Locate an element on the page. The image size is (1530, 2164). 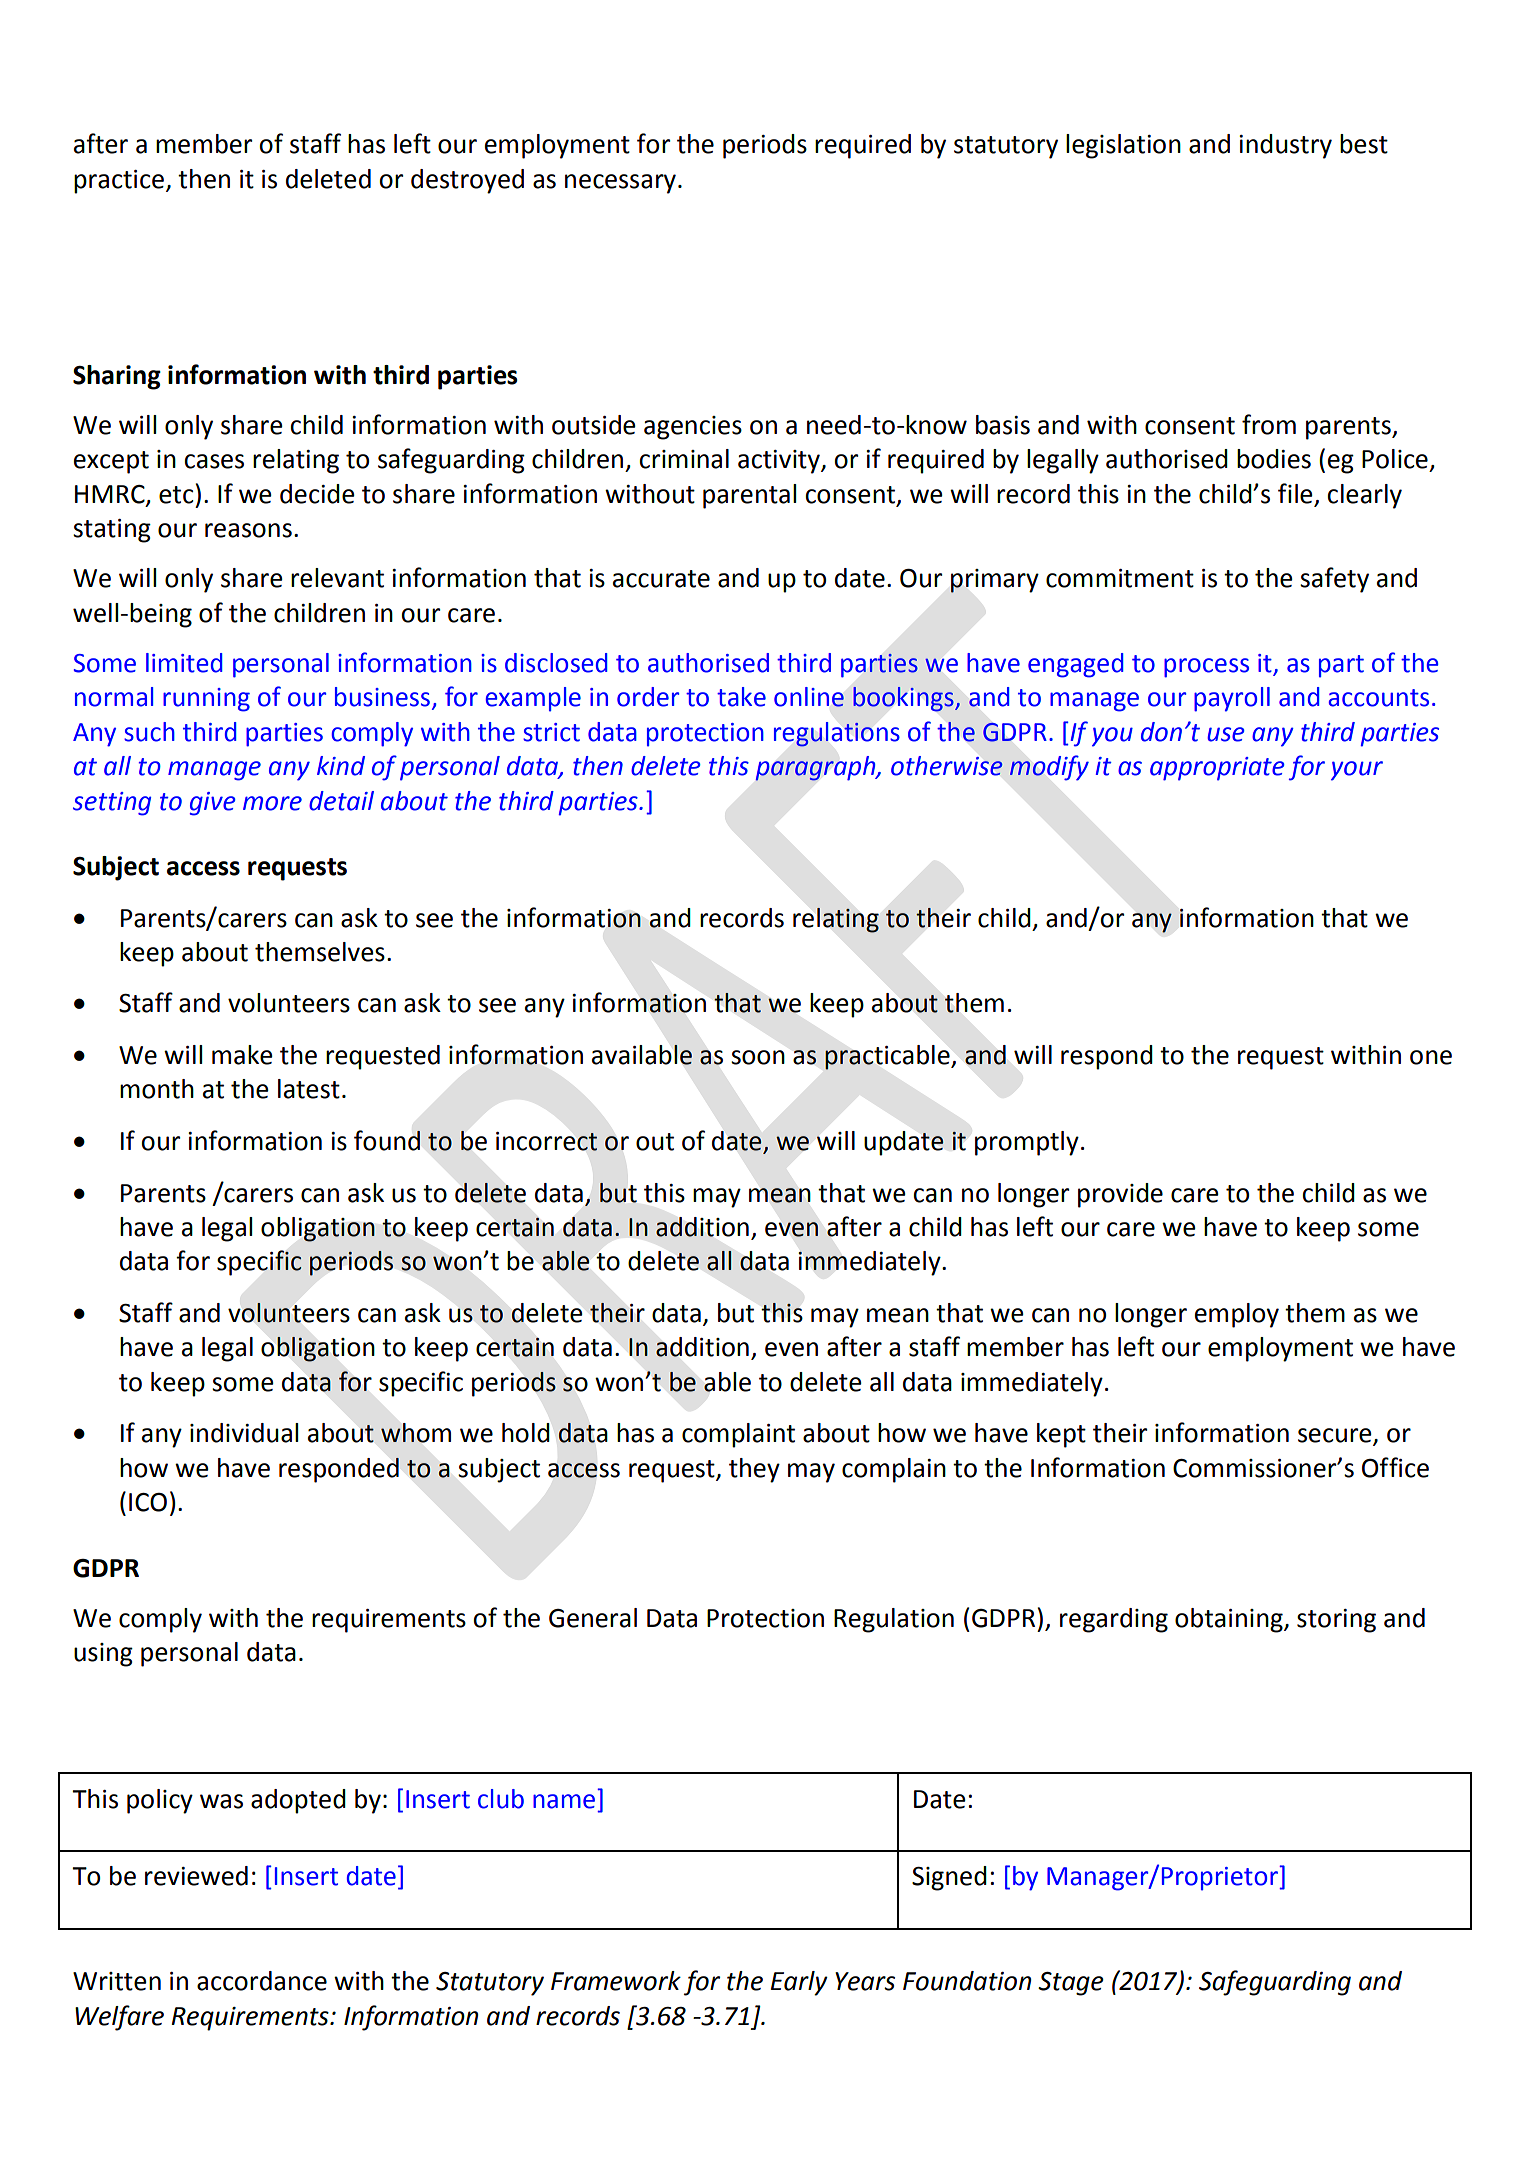
practice is located at coordinates (119, 182).
